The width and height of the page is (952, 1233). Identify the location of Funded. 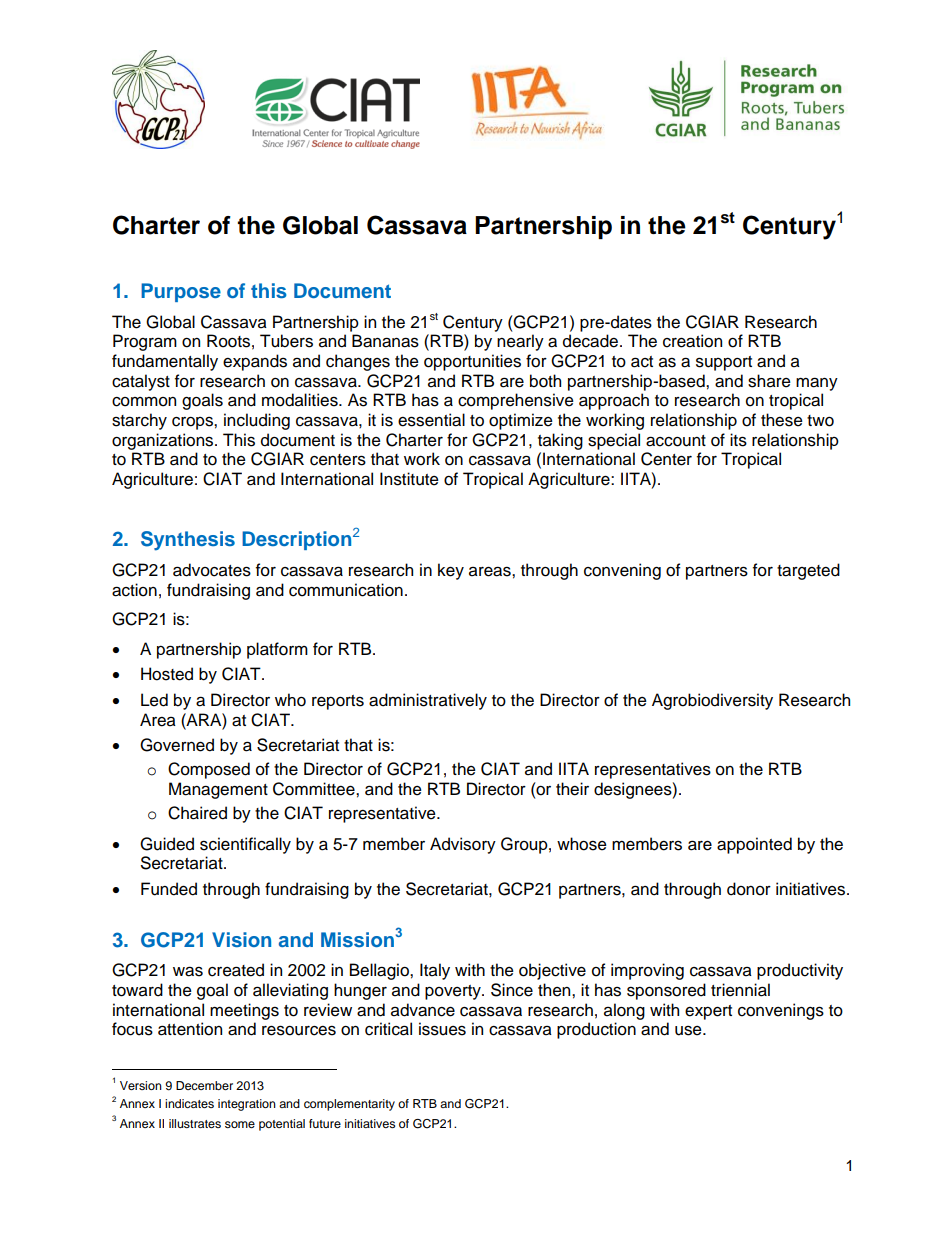
(169, 889).
